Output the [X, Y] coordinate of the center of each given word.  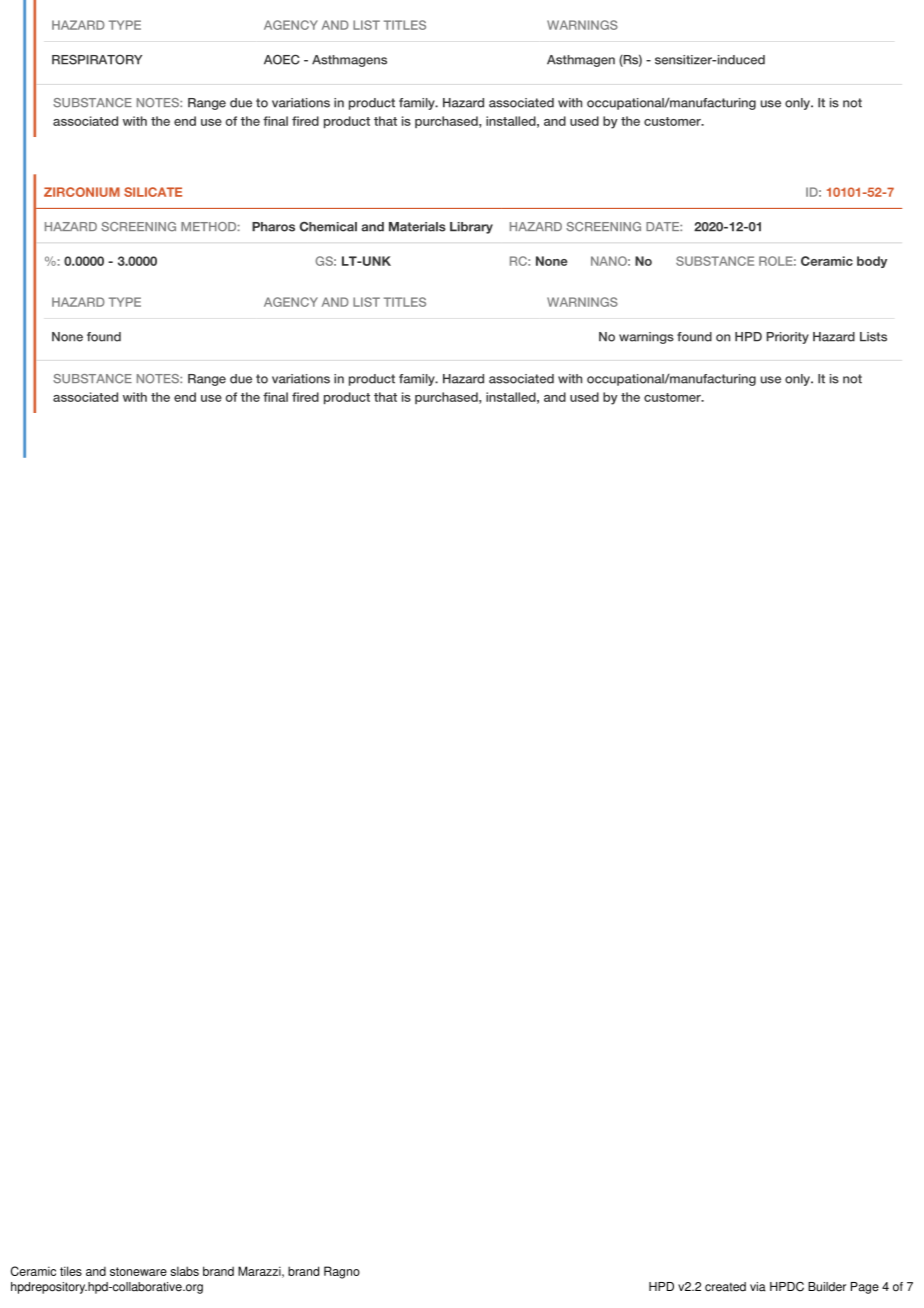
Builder [827, 1287]
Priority [787, 338]
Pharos [273, 227]
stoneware [138, 1271]
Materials [417, 227]
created [725, 1287]
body [872, 262]
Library [471, 228]
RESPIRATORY [97, 60]
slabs [185, 1271]
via [758, 1287]
